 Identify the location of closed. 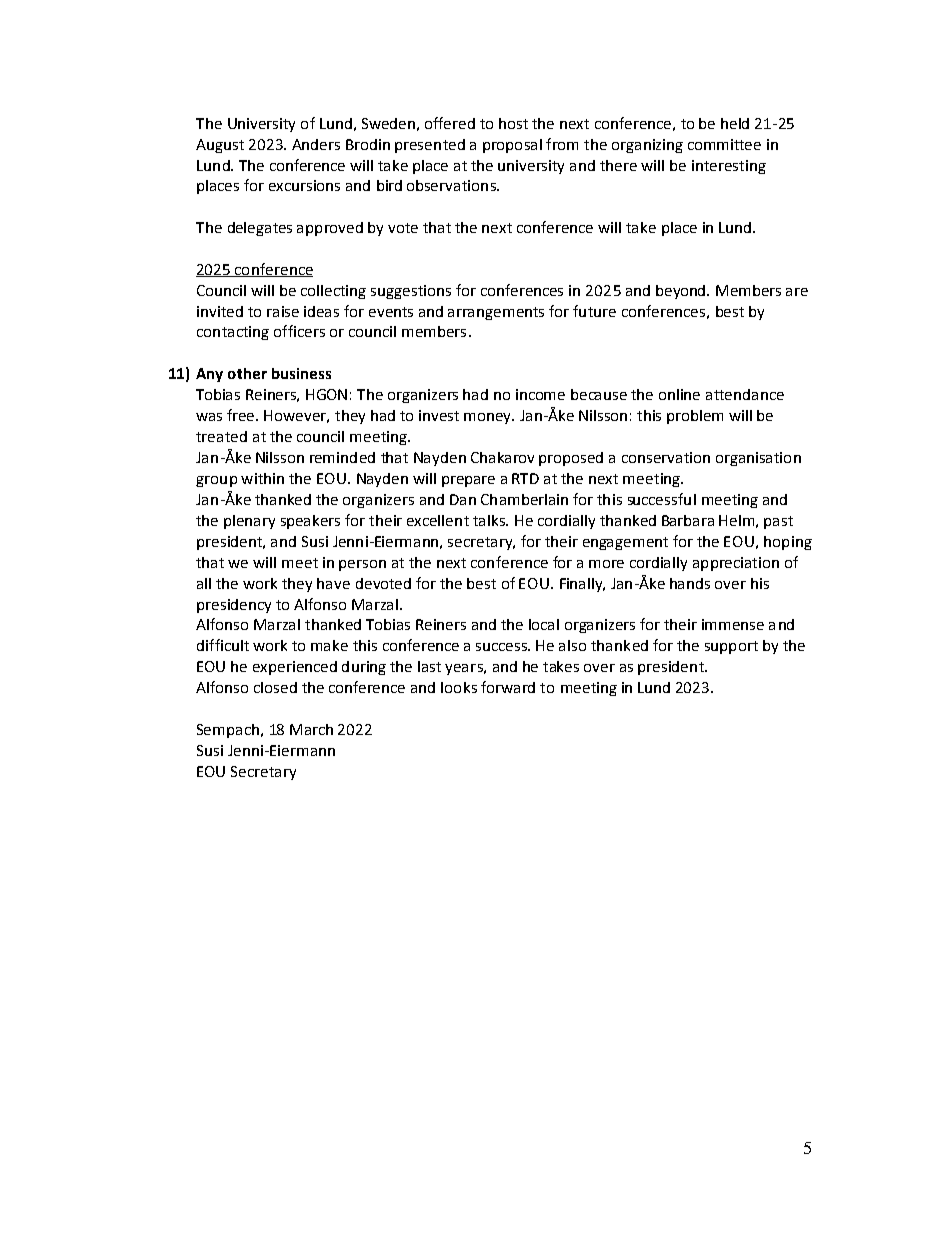
(275, 687).
